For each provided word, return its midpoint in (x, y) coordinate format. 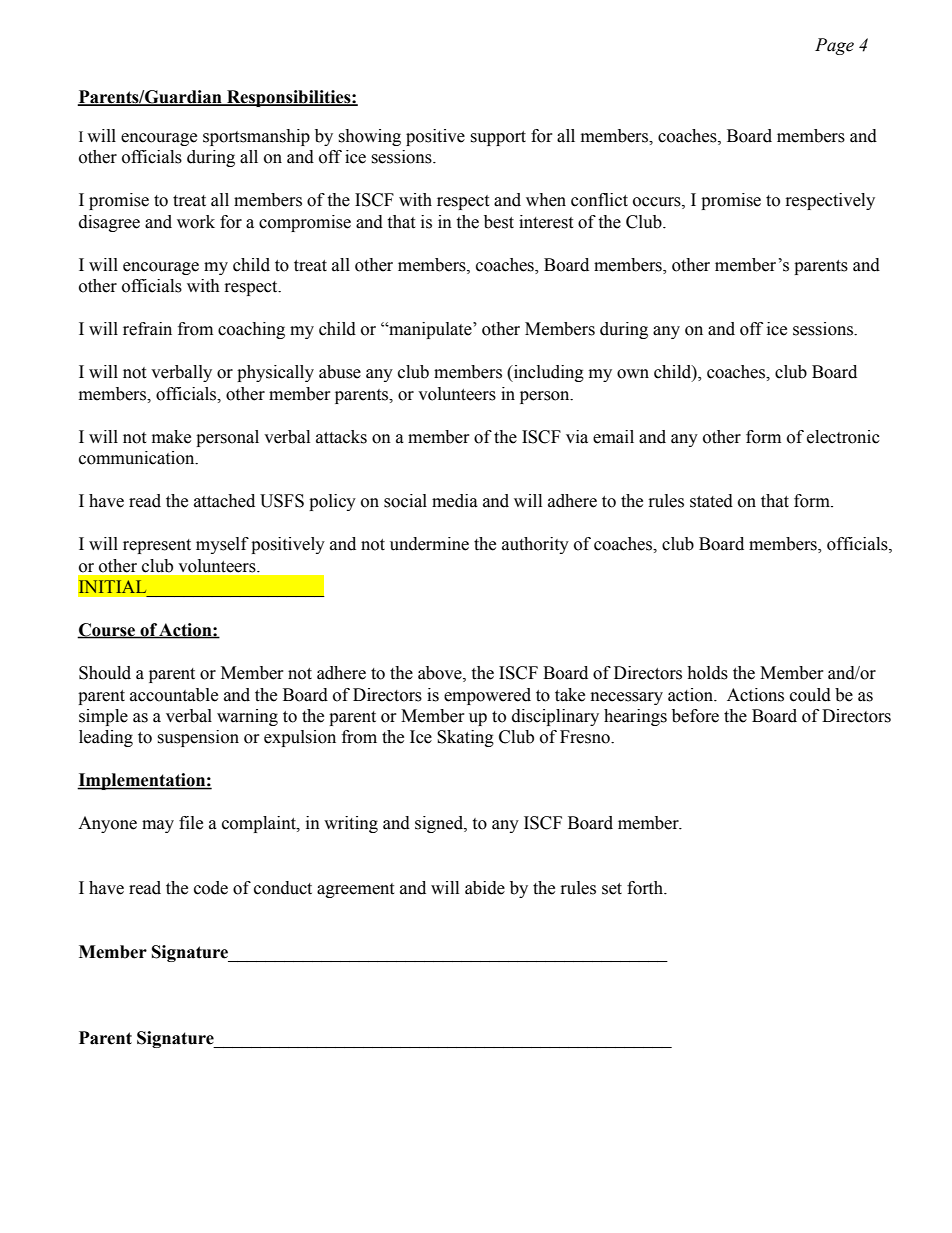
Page (834, 46)
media (455, 501)
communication (138, 458)
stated (711, 501)
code (211, 888)
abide (485, 888)
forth (646, 888)
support (498, 138)
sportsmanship (256, 137)
